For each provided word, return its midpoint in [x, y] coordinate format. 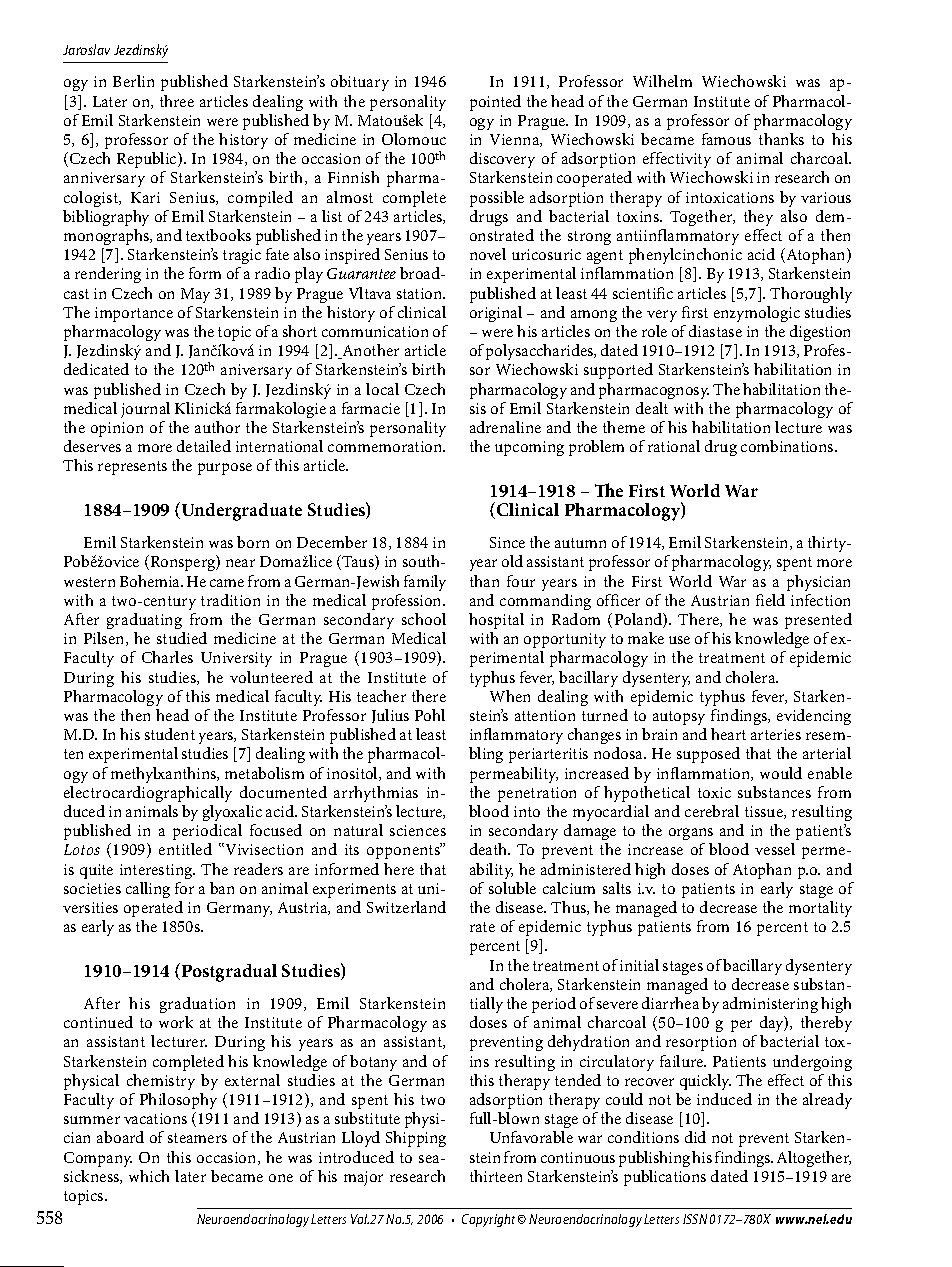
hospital [496, 621]
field [770, 600]
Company [98, 1159]
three [177, 101]
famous [726, 139]
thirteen [496, 1176]
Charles [167, 657]
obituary [360, 83]
